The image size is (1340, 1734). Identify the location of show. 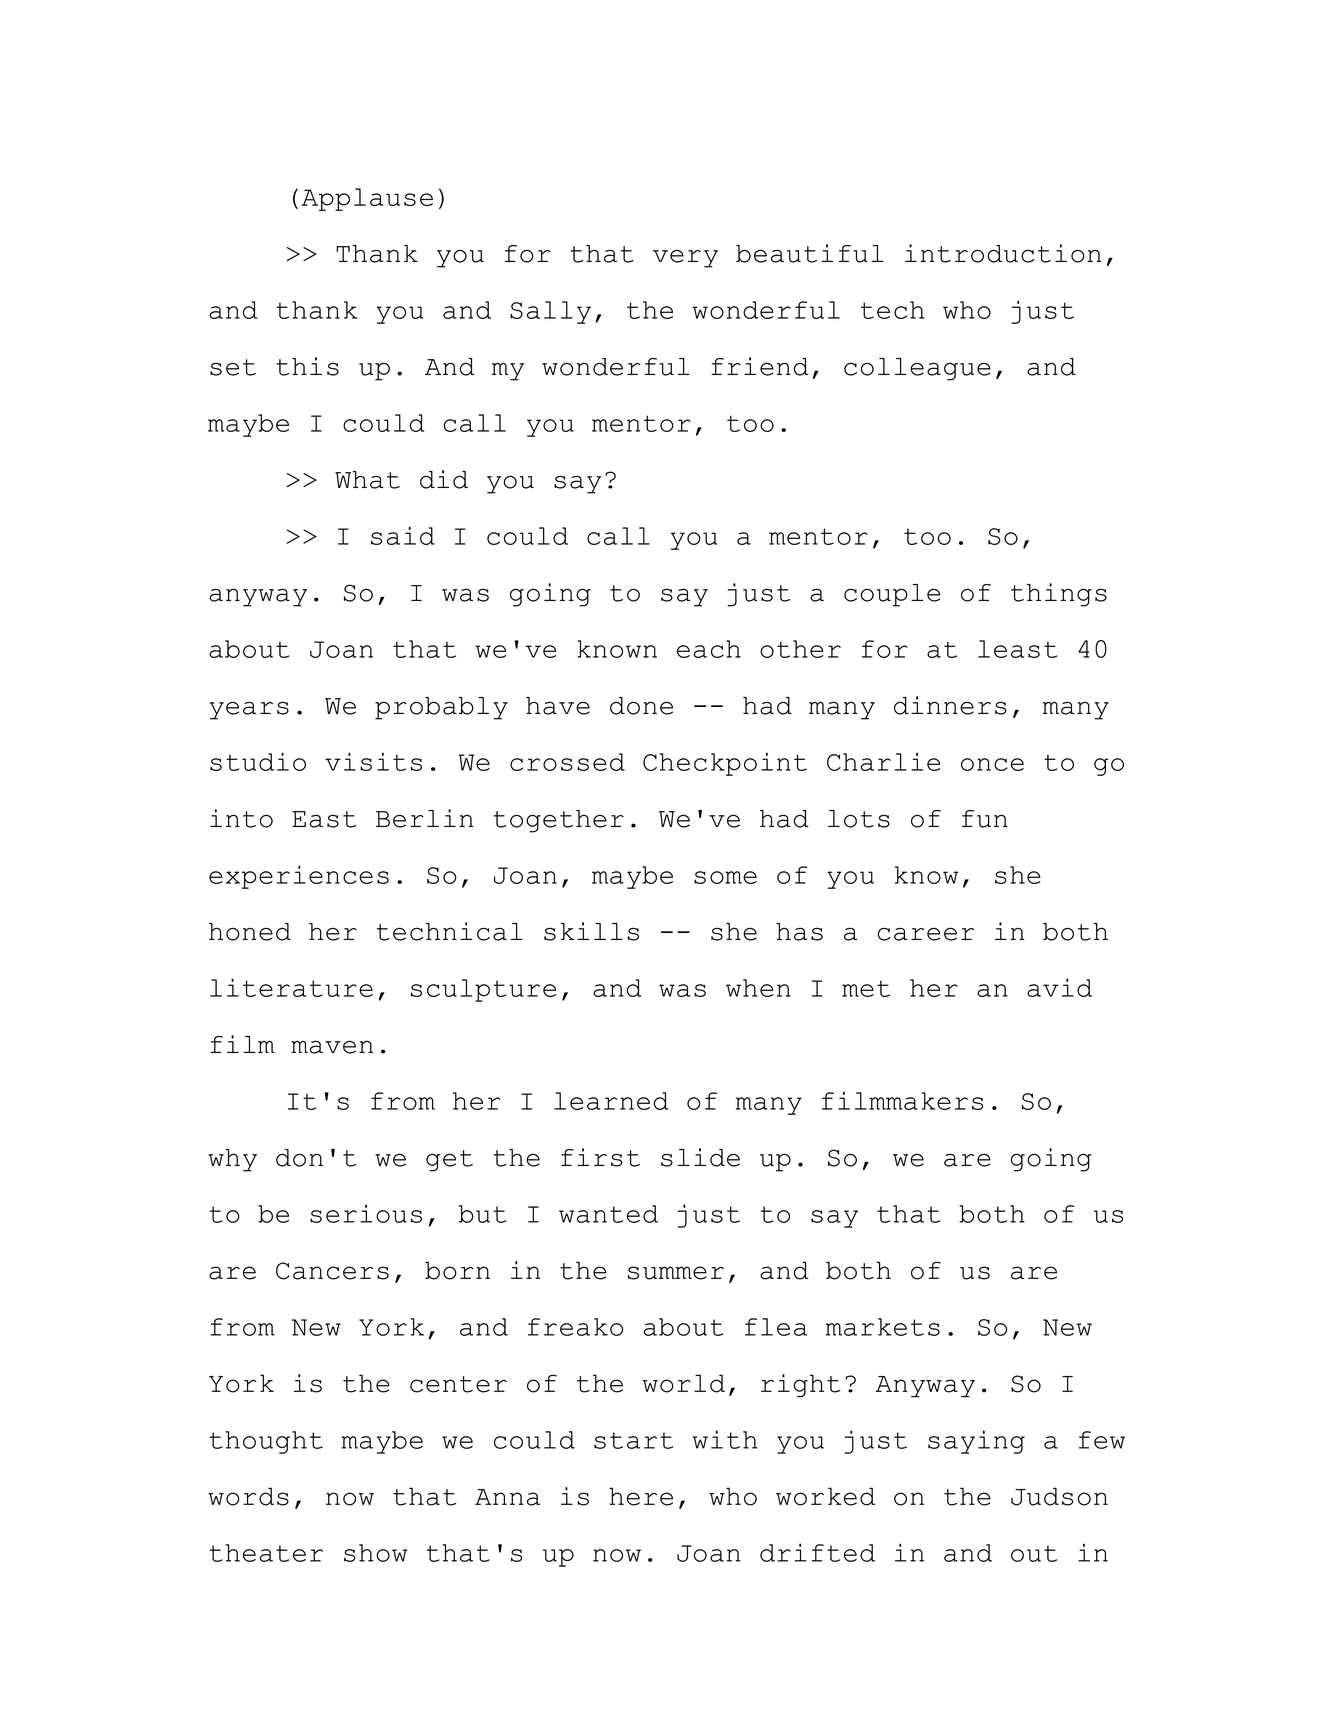
(375, 1553).
